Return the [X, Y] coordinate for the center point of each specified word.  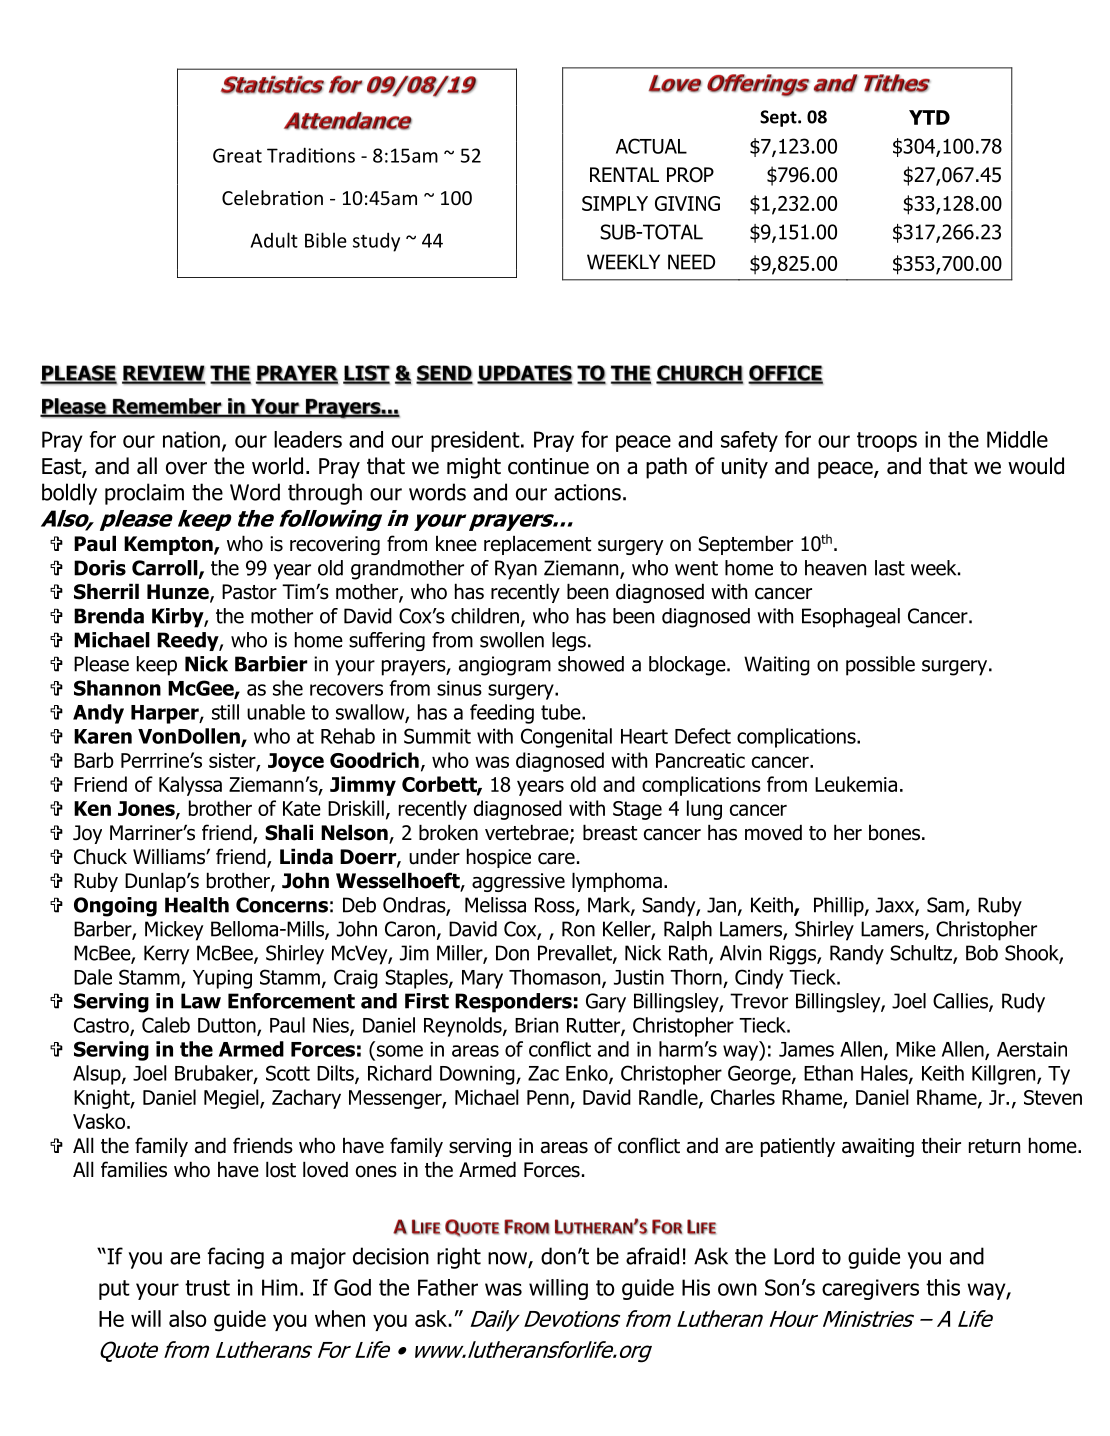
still [225, 712]
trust [207, 1288]
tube [562, 712]
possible [880, 666]
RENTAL [624, 174]
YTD [929, 117]
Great [237, 155]
